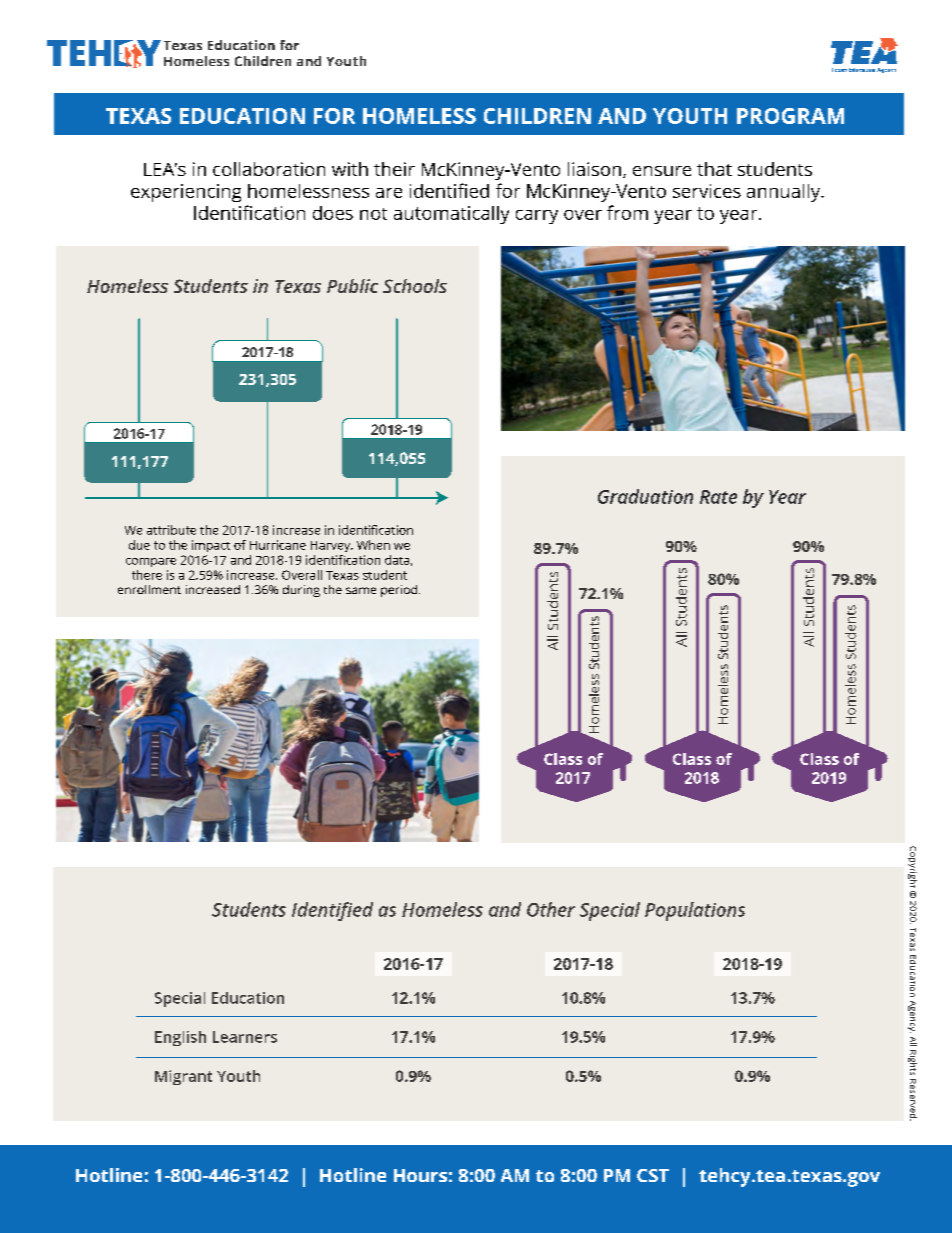 The image size is (952, 1233). I want to click on collaboration, so click(269, 169).
